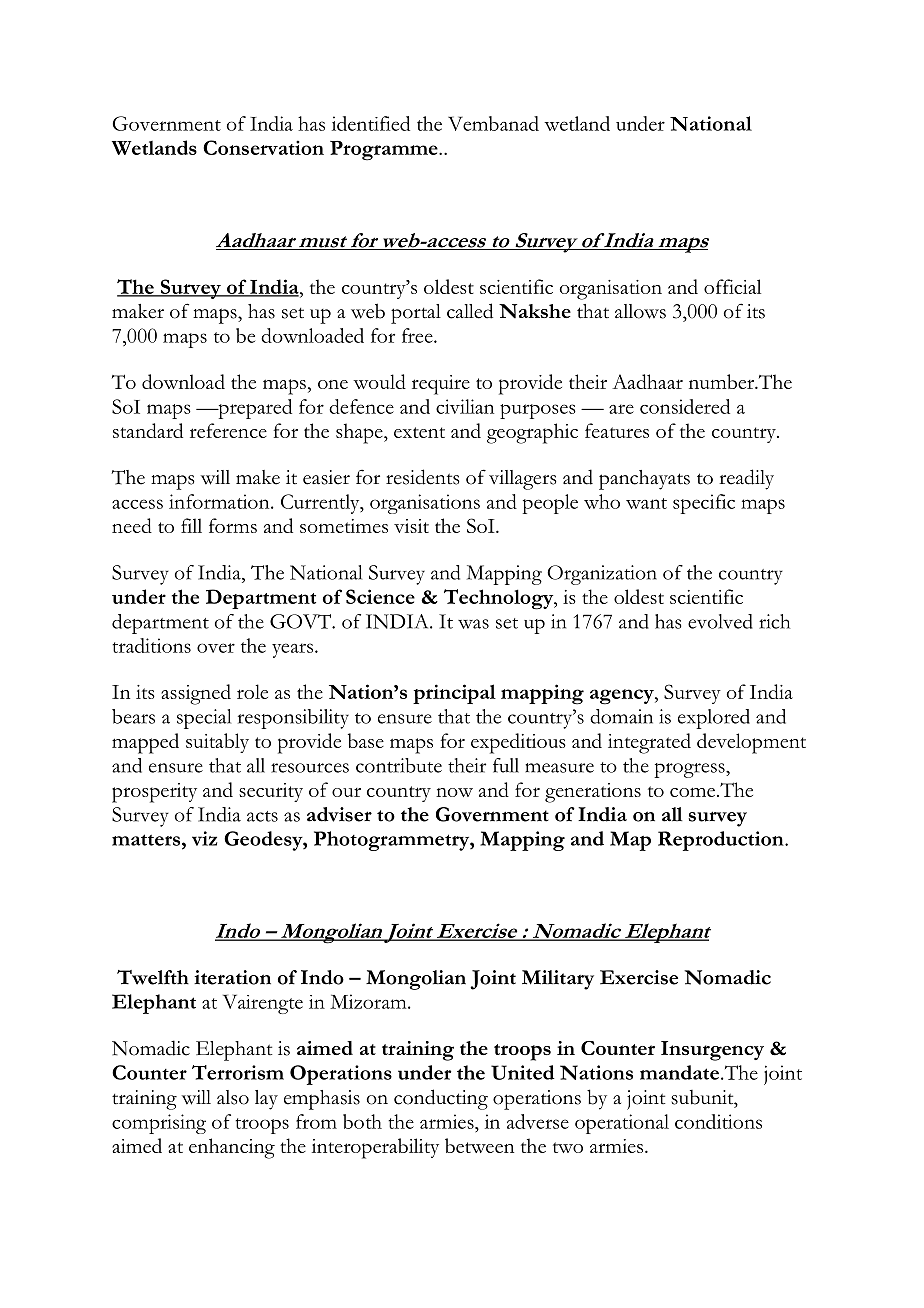 The width and height of the screenshot is (924, 1308). What do you see at coordinates (233, 1097) in the screenshot?
I see `also` at bounding box center [233, 1097].
